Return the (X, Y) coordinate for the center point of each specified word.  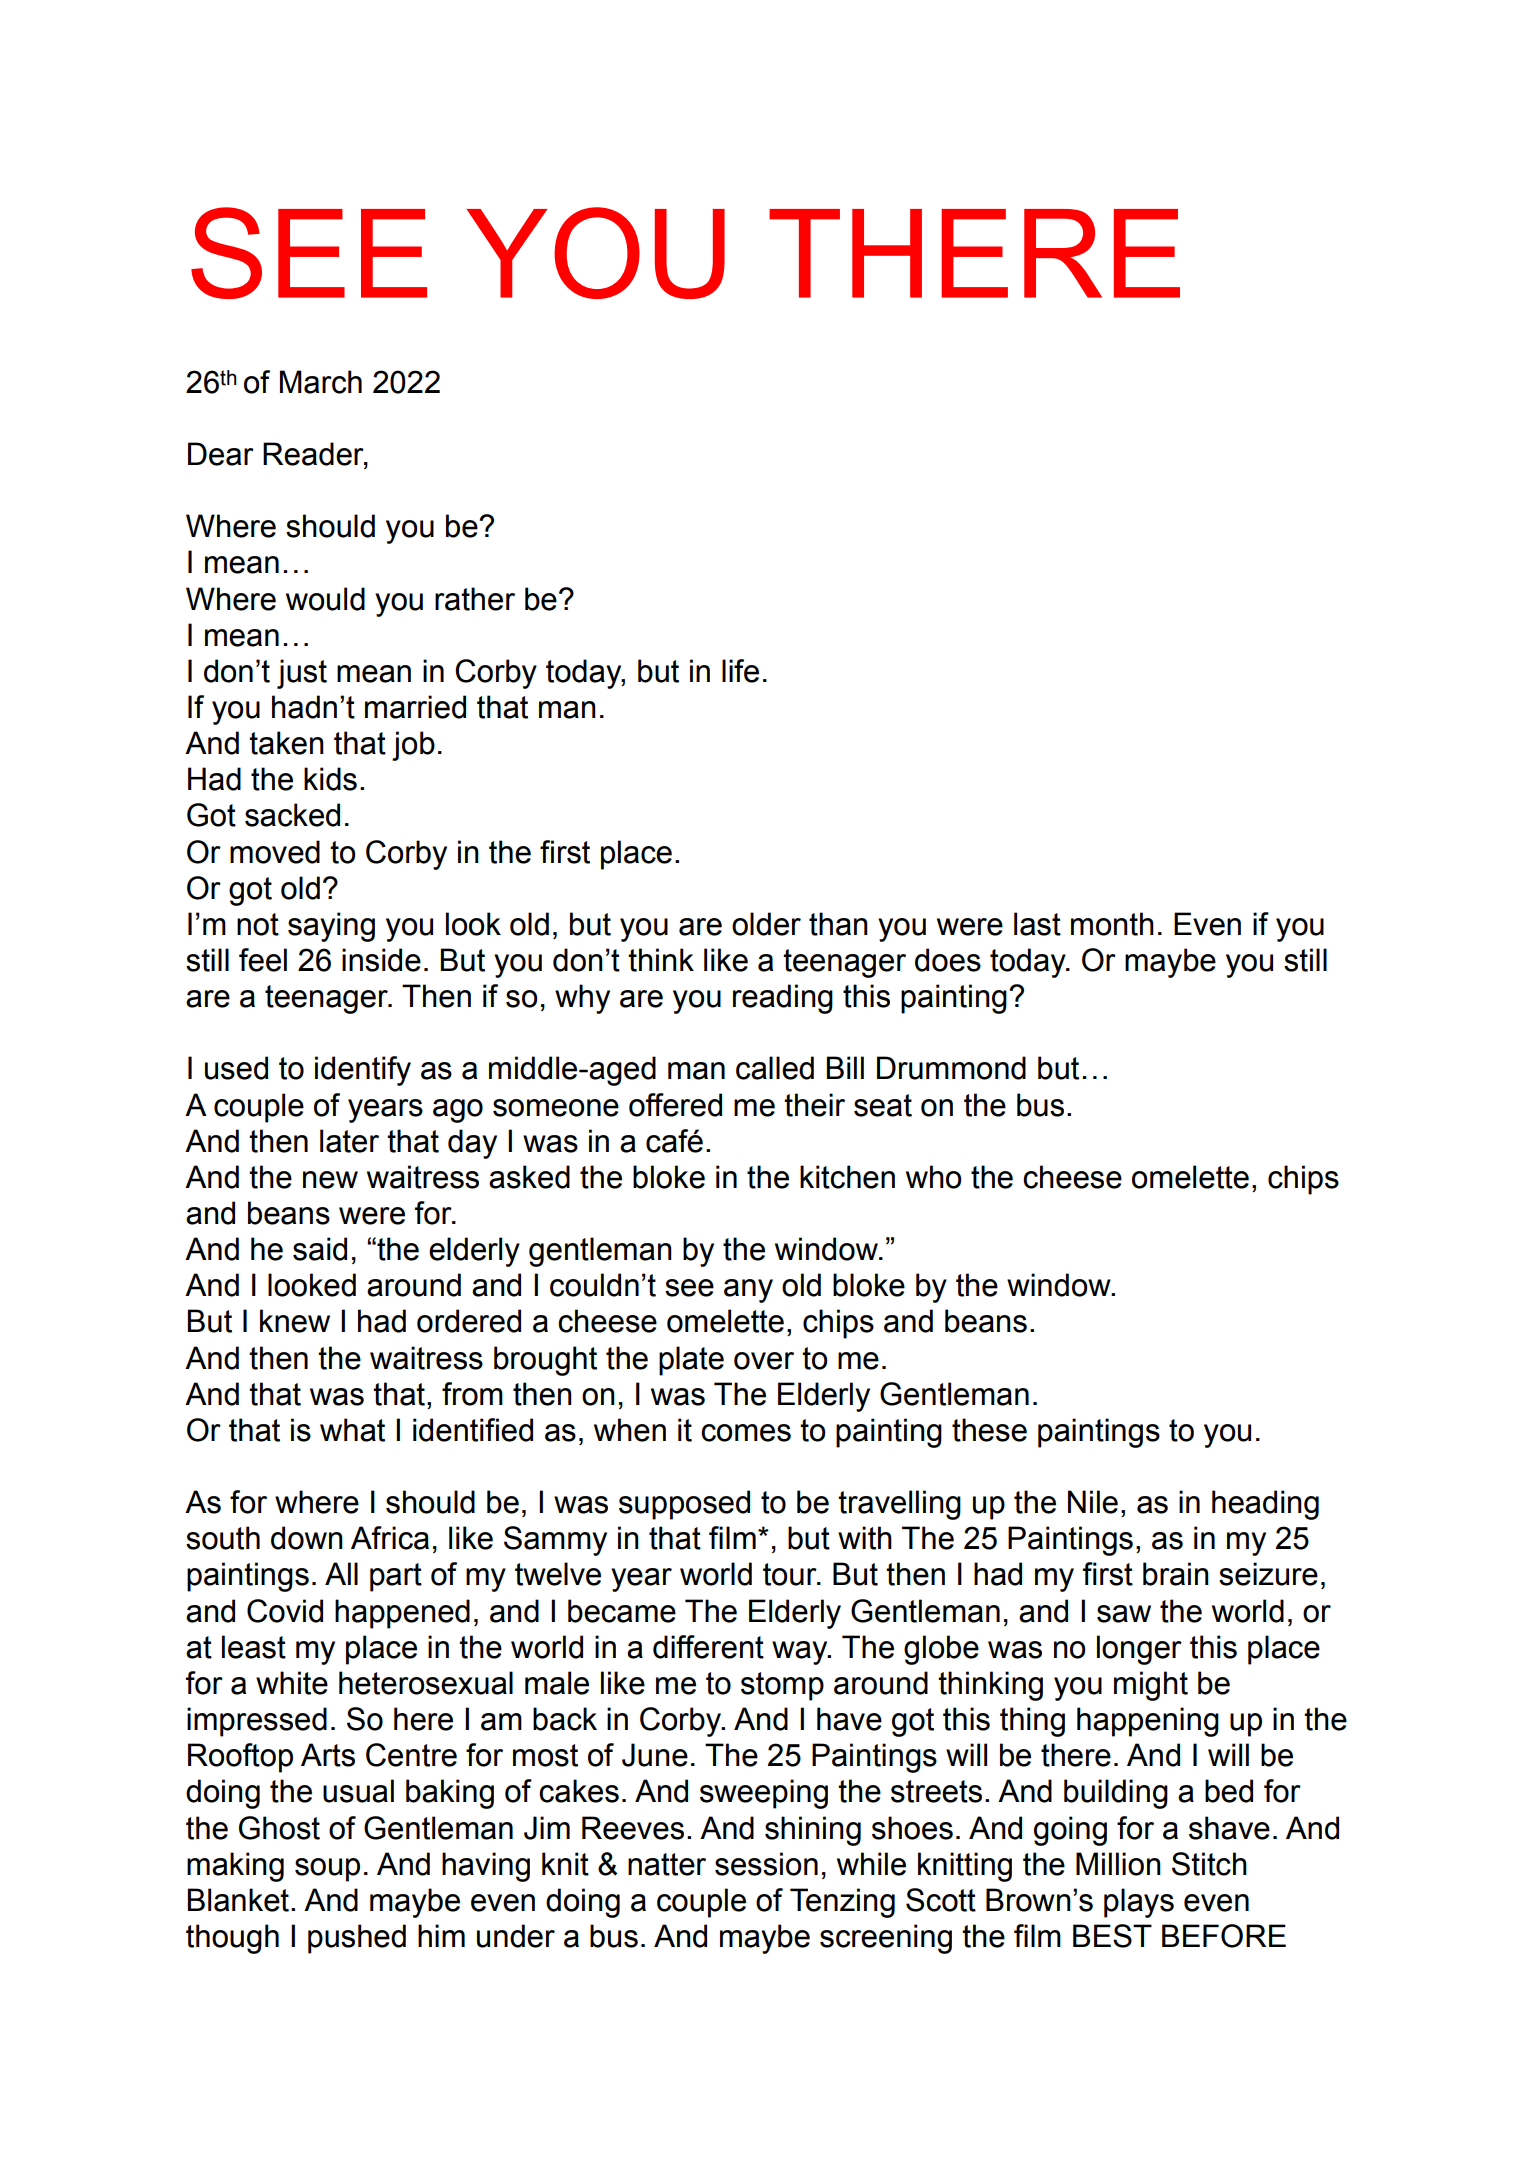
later (349, 1141)
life (740, 671)
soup (327, 1870)
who (933, 1177)
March (321, 382)
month (1112, 924)
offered (675, 1105)
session (766, 1864)
